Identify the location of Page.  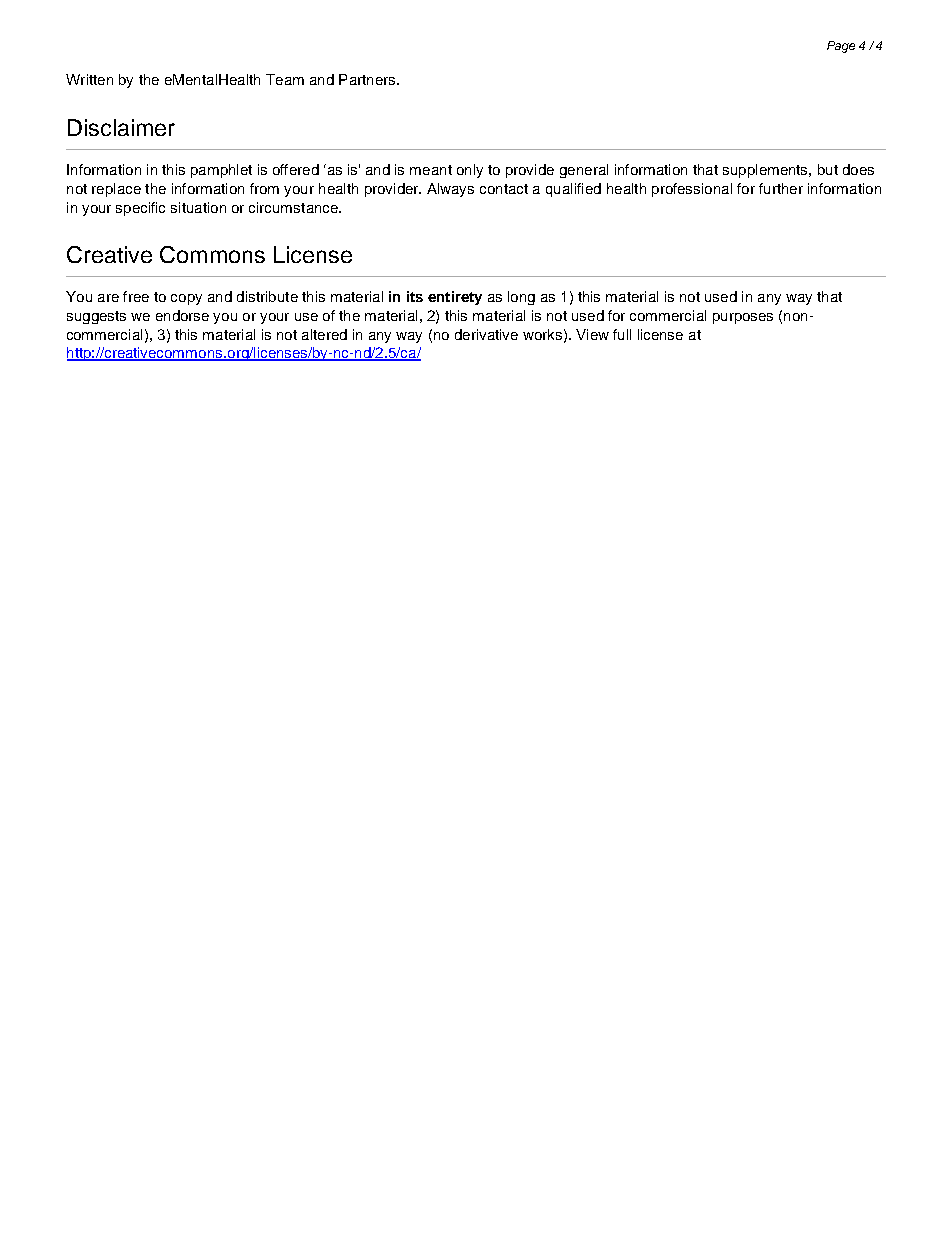
(841, 47).
